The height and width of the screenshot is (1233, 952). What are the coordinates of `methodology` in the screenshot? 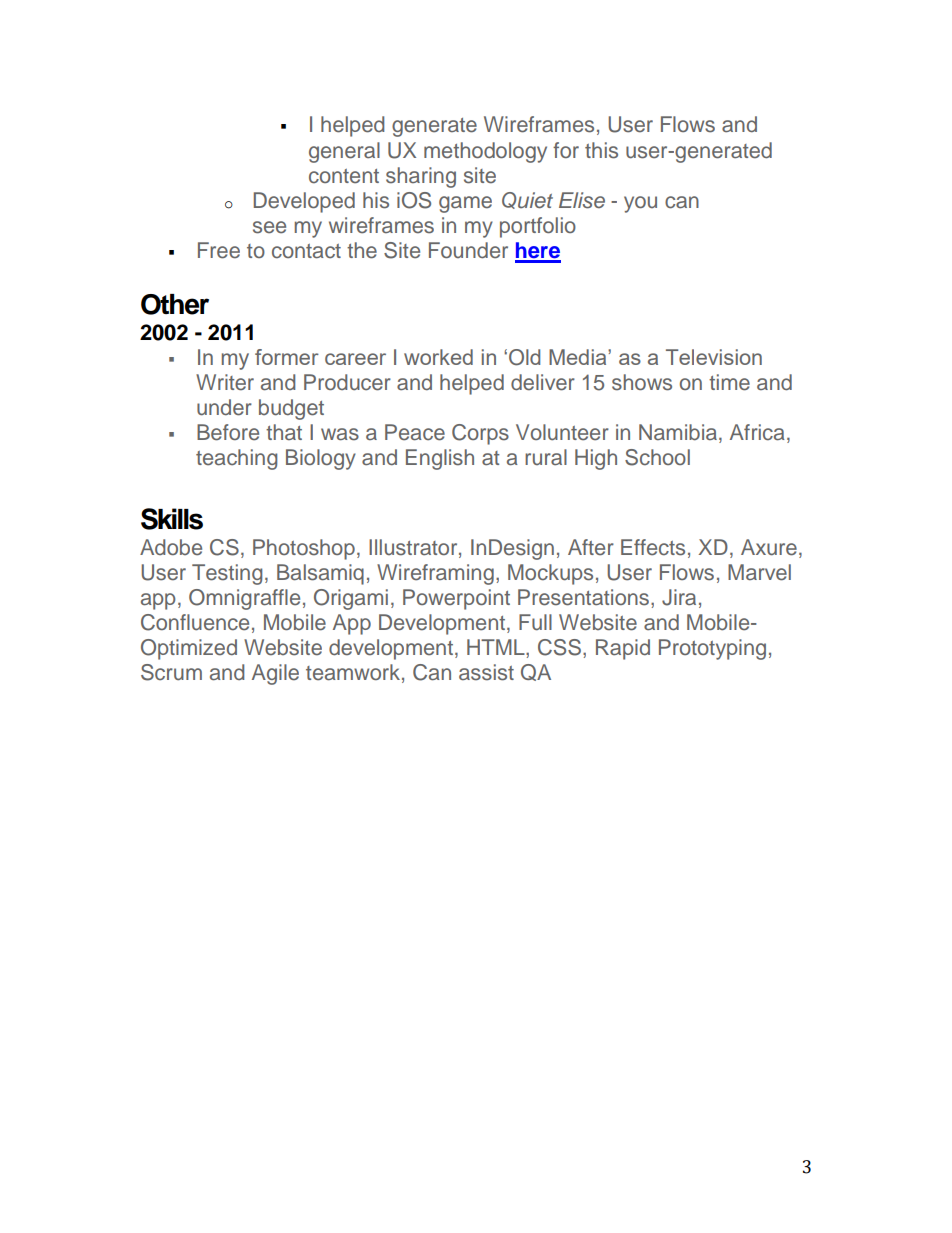 It's located at (485, 152).
